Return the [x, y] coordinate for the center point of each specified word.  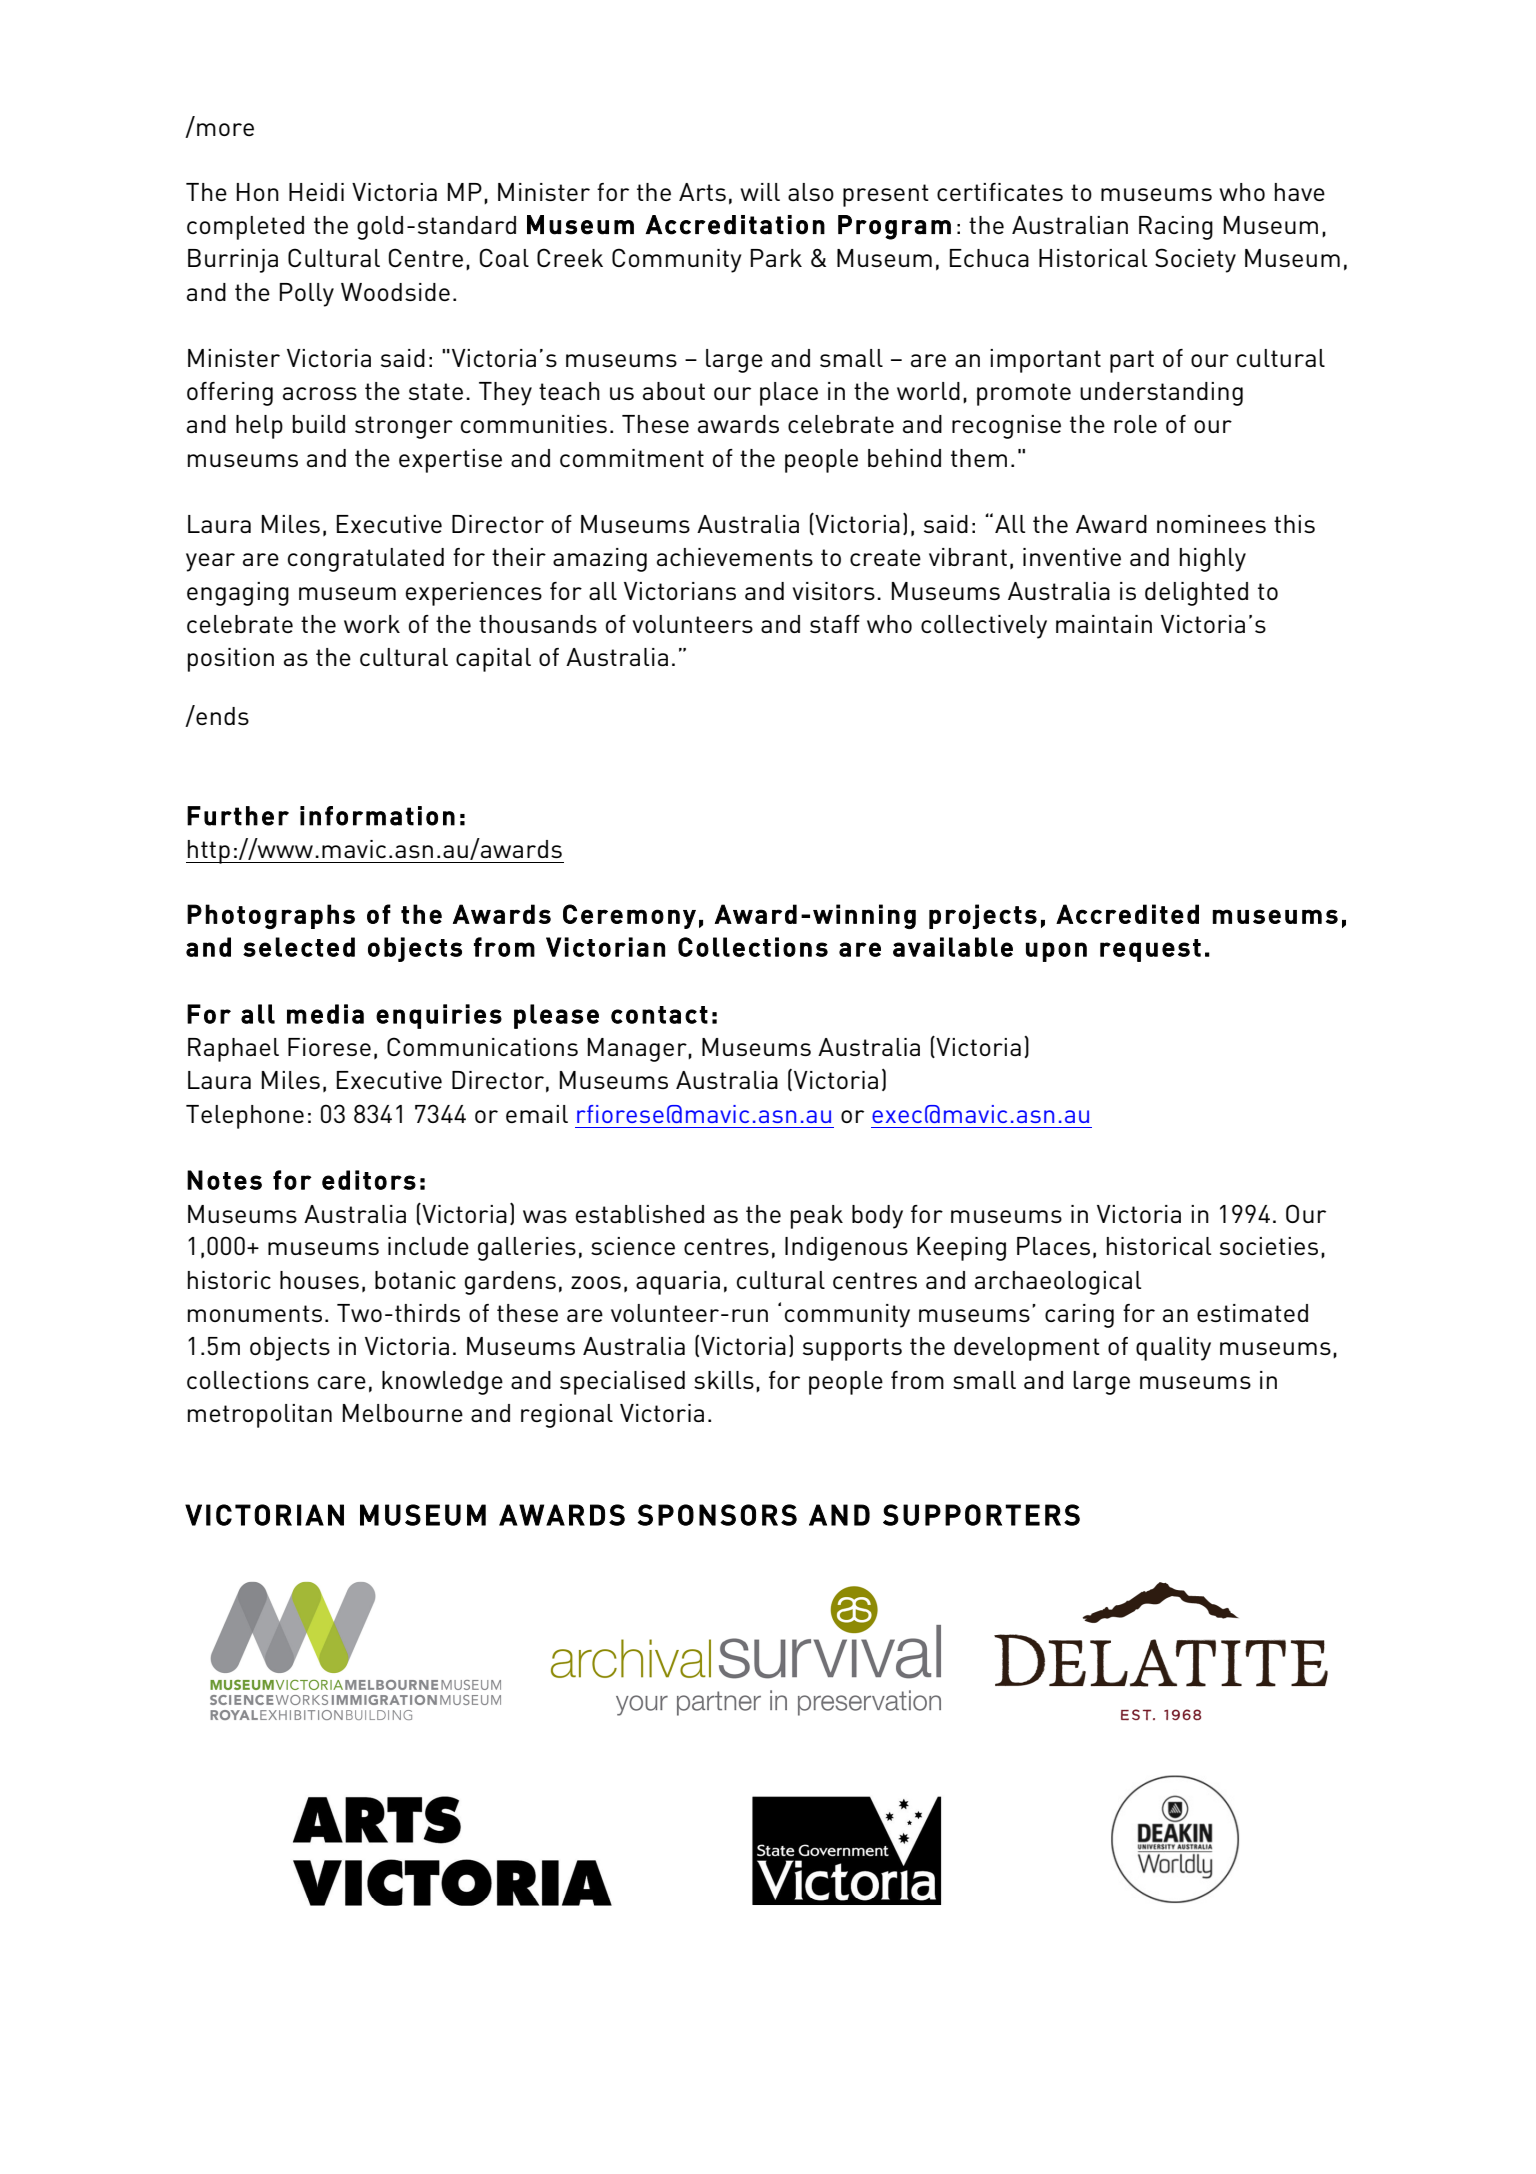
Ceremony [629, 916]
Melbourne [403, 1413]
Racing [1176, 228]
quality [1173, 1349]
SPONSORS [717, 1515]
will [760, 192]
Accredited [1127, 914]
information [377, 816]
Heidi [316, 192]
